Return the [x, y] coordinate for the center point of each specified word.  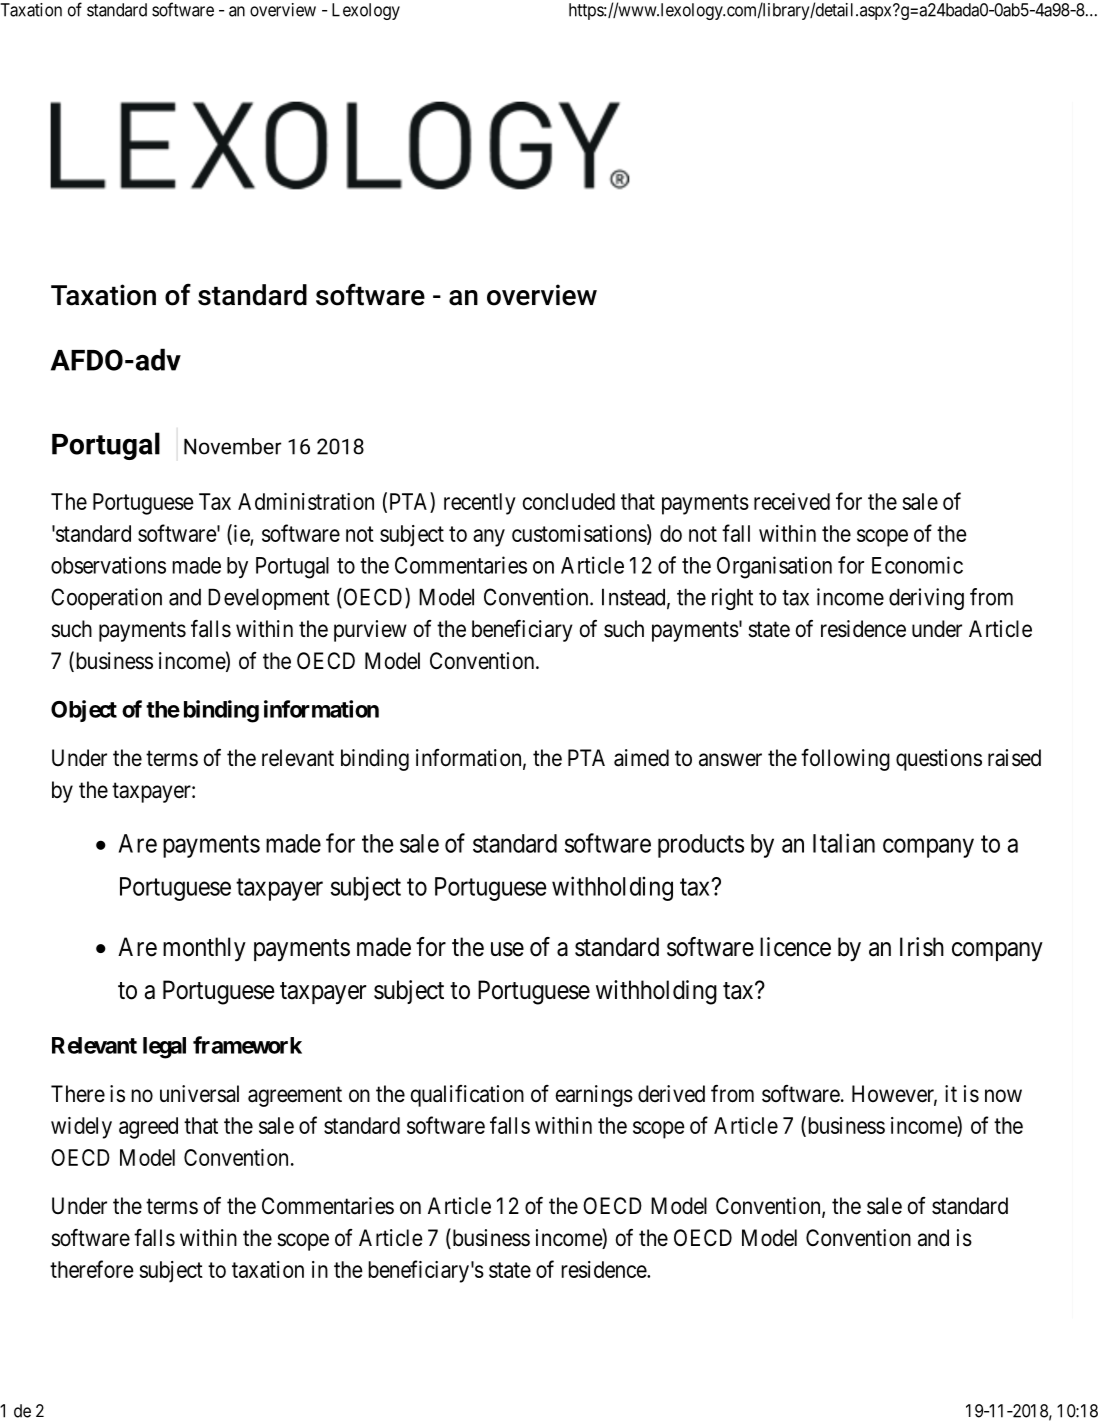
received [792, 501]
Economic [917, 565]
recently [480, 504]
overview [283, 10]
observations [108, 565]
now [1003, 1096]
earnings [594, 1096]
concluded [568, 501]
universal [199, 1094]
